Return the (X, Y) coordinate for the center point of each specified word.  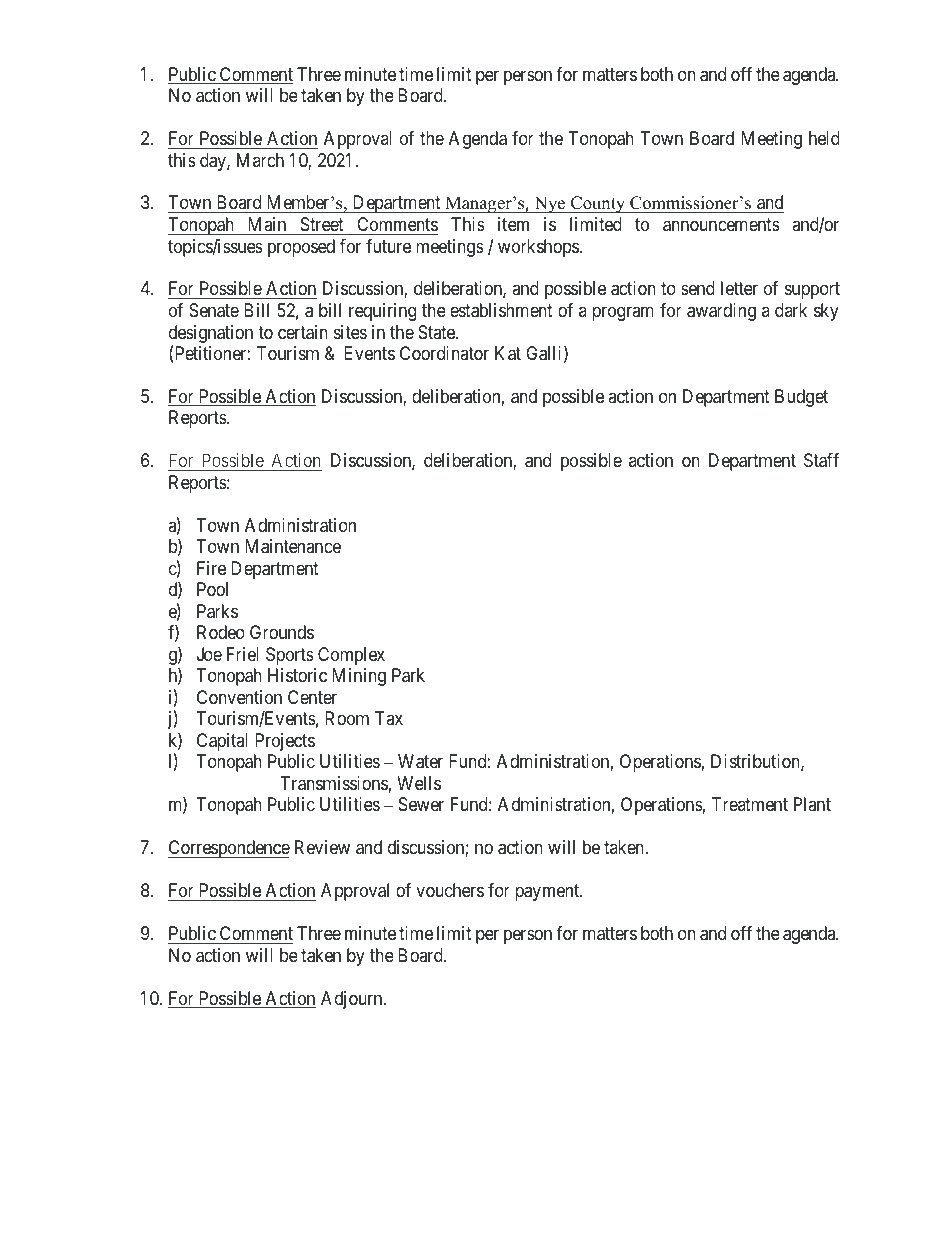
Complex (351, 656)
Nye (550, 204)
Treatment (750, 804)
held (824, 138)
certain (303, 332)
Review (322, 847)
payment (548, 892)
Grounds (282, 632)
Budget (801, 398)
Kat (508, 353)
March (260, 160)
